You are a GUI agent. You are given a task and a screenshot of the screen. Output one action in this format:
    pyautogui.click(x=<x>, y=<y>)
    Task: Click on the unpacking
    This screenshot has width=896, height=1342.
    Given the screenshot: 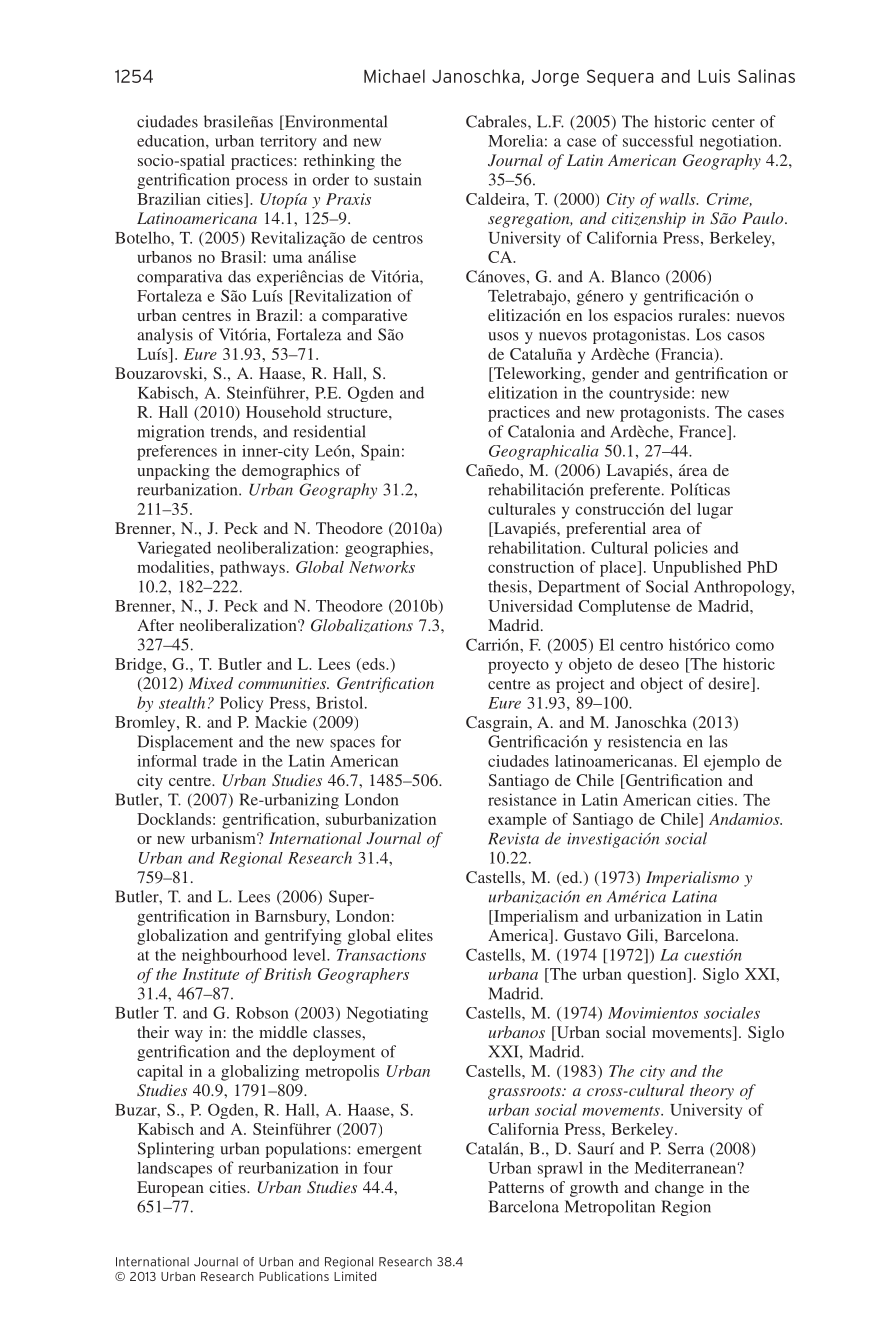 What is the action you would take?
    pyautogui.click(x=173, y=472)
